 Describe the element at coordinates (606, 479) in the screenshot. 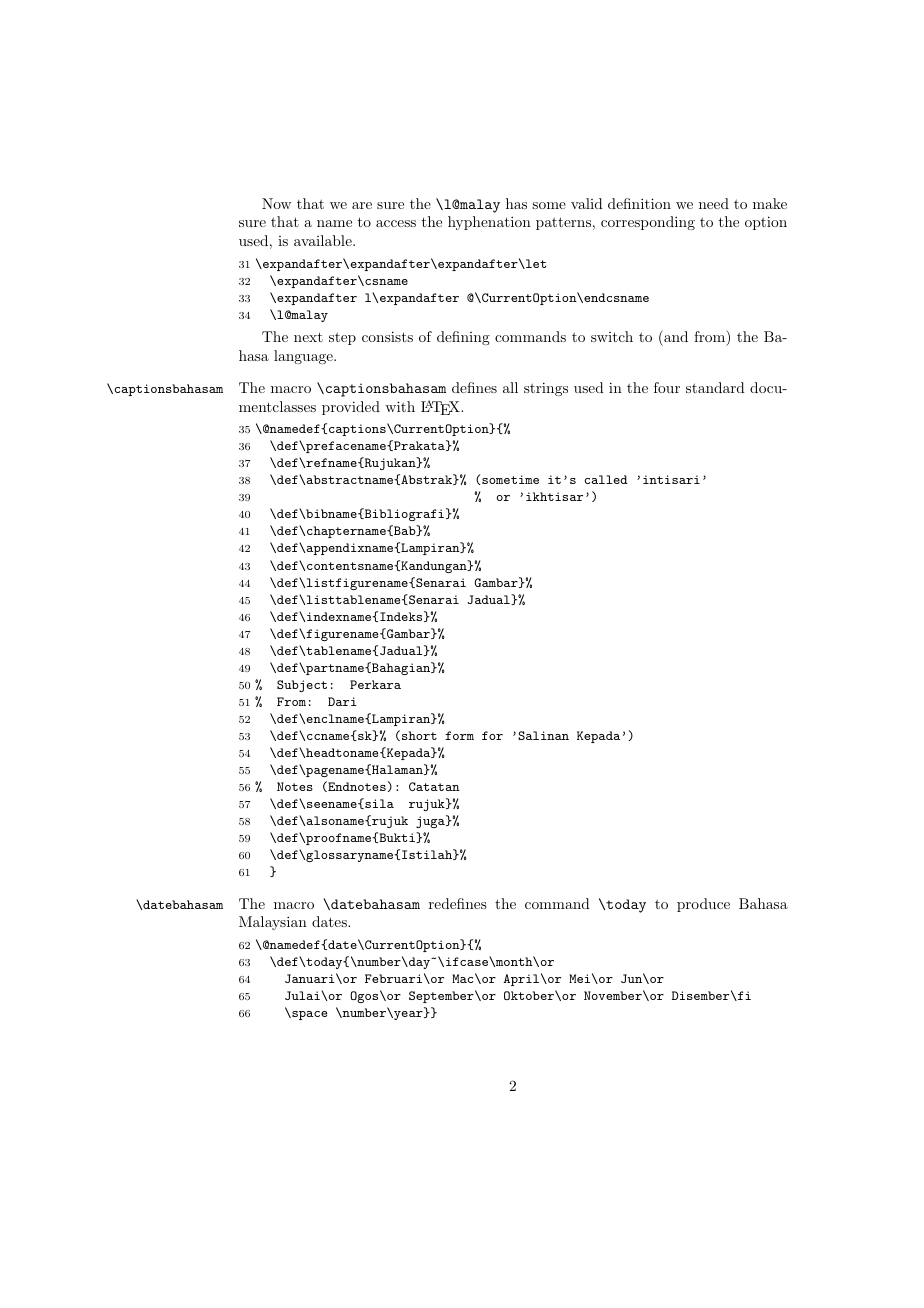

I see `called` at that location.
